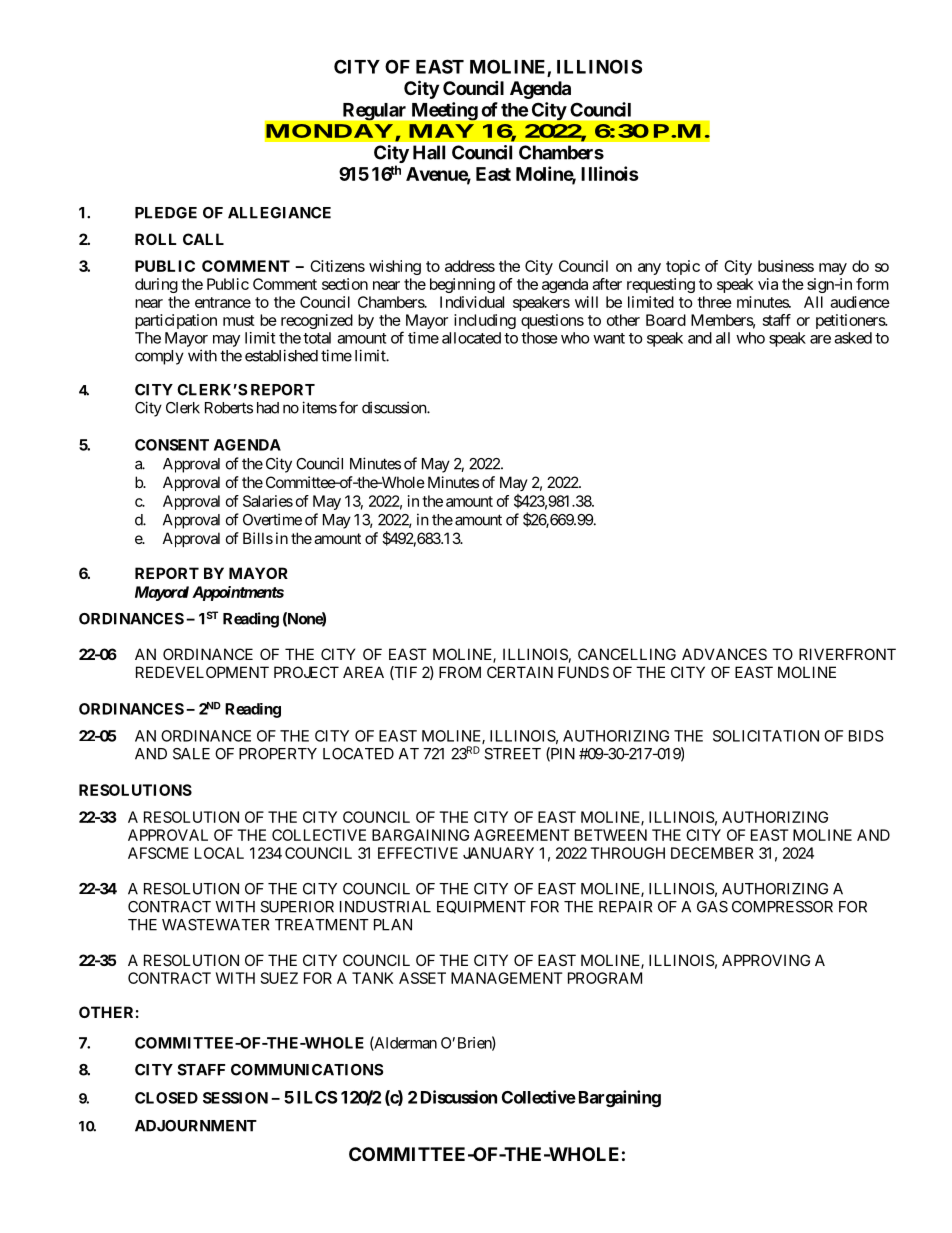  What do you see at coordinates (445, 111) in the page?
I see `Meeting` at bounding box center [445, 111].
